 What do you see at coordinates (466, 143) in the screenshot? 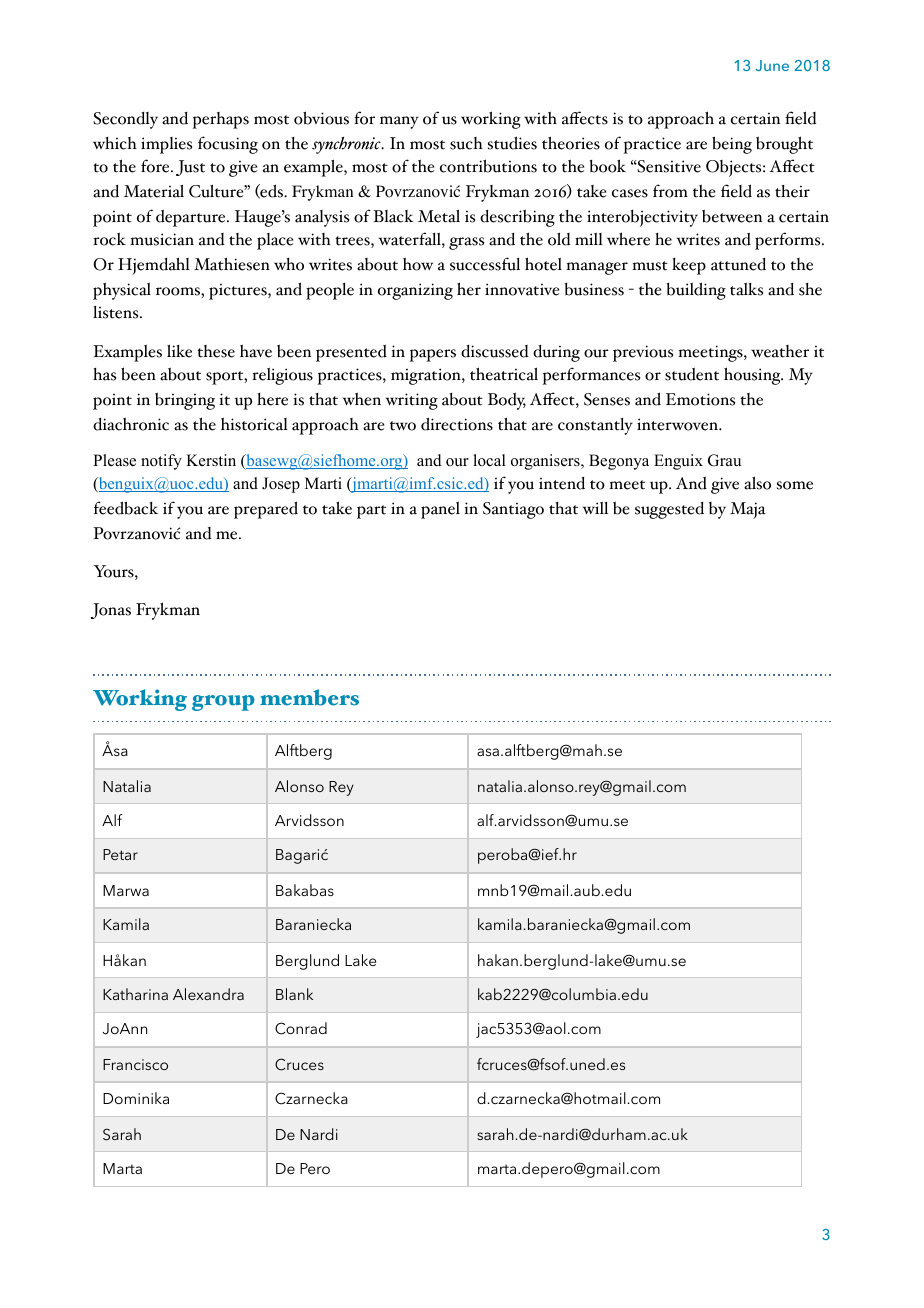
I see `such` at bounding box center [466, 143].
